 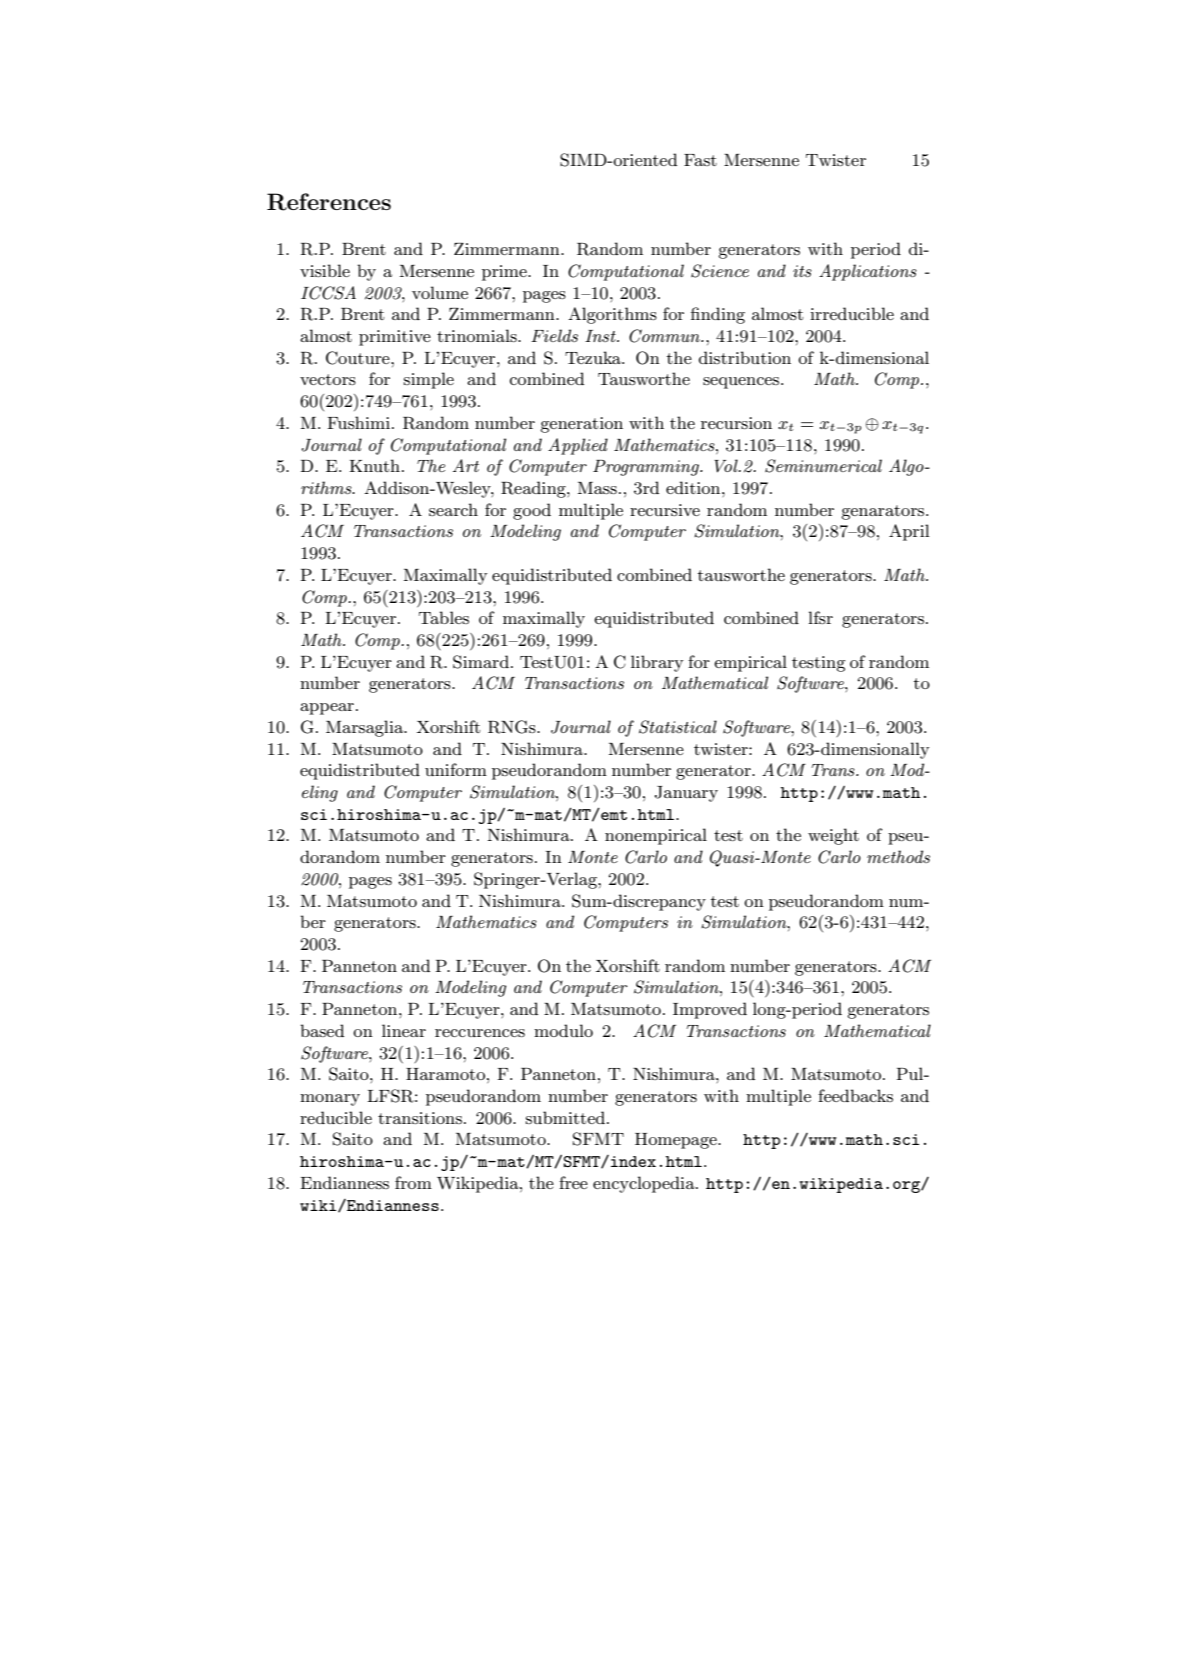 What do you see at coordinates (678, 727) in the screenshot?
I see `Statistical` at bounding box center [678, 727].
